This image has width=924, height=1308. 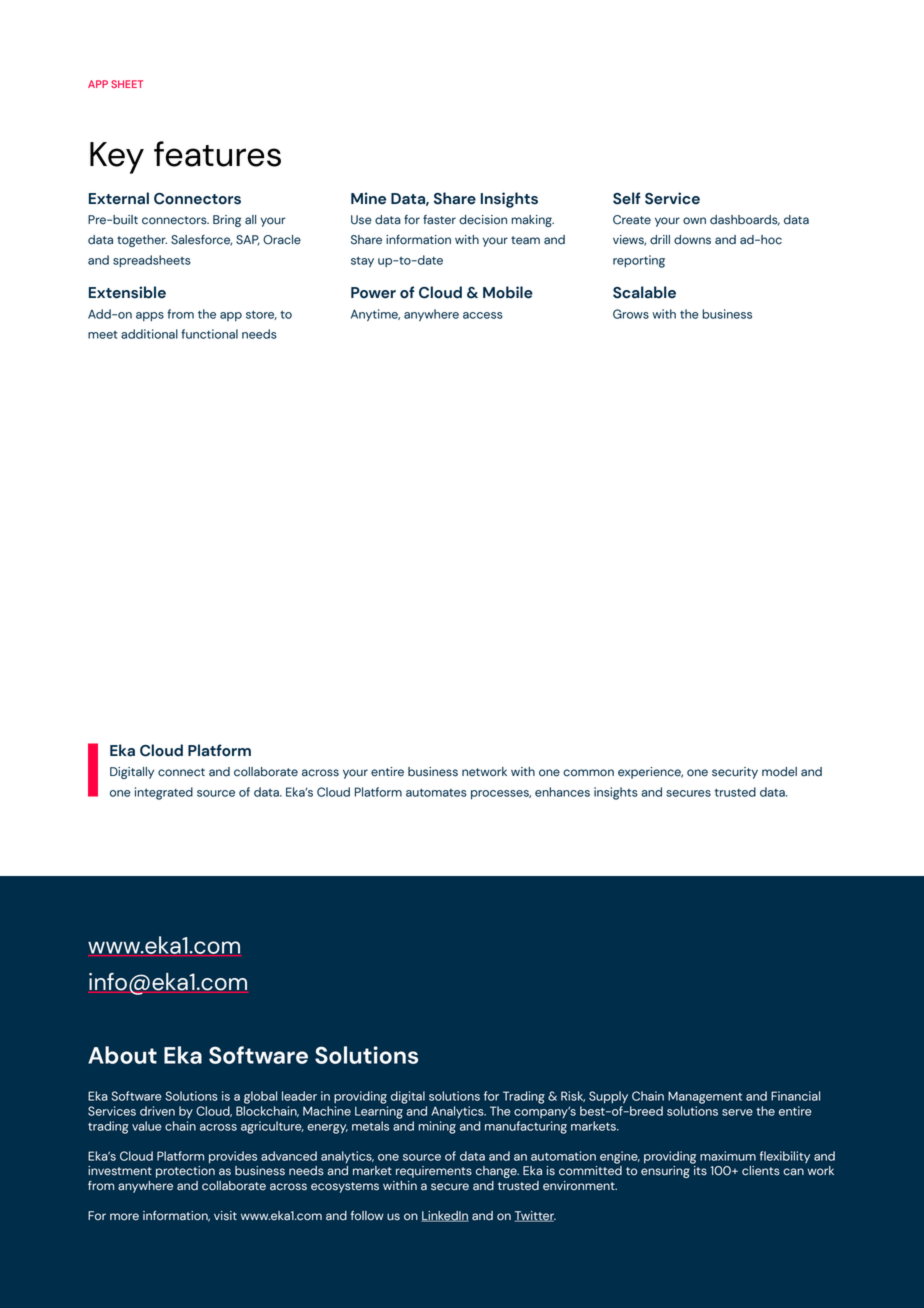 What do you see at coordinates (164, 793) in the image?
I see `integrated` at bounding box center [164, 793].
